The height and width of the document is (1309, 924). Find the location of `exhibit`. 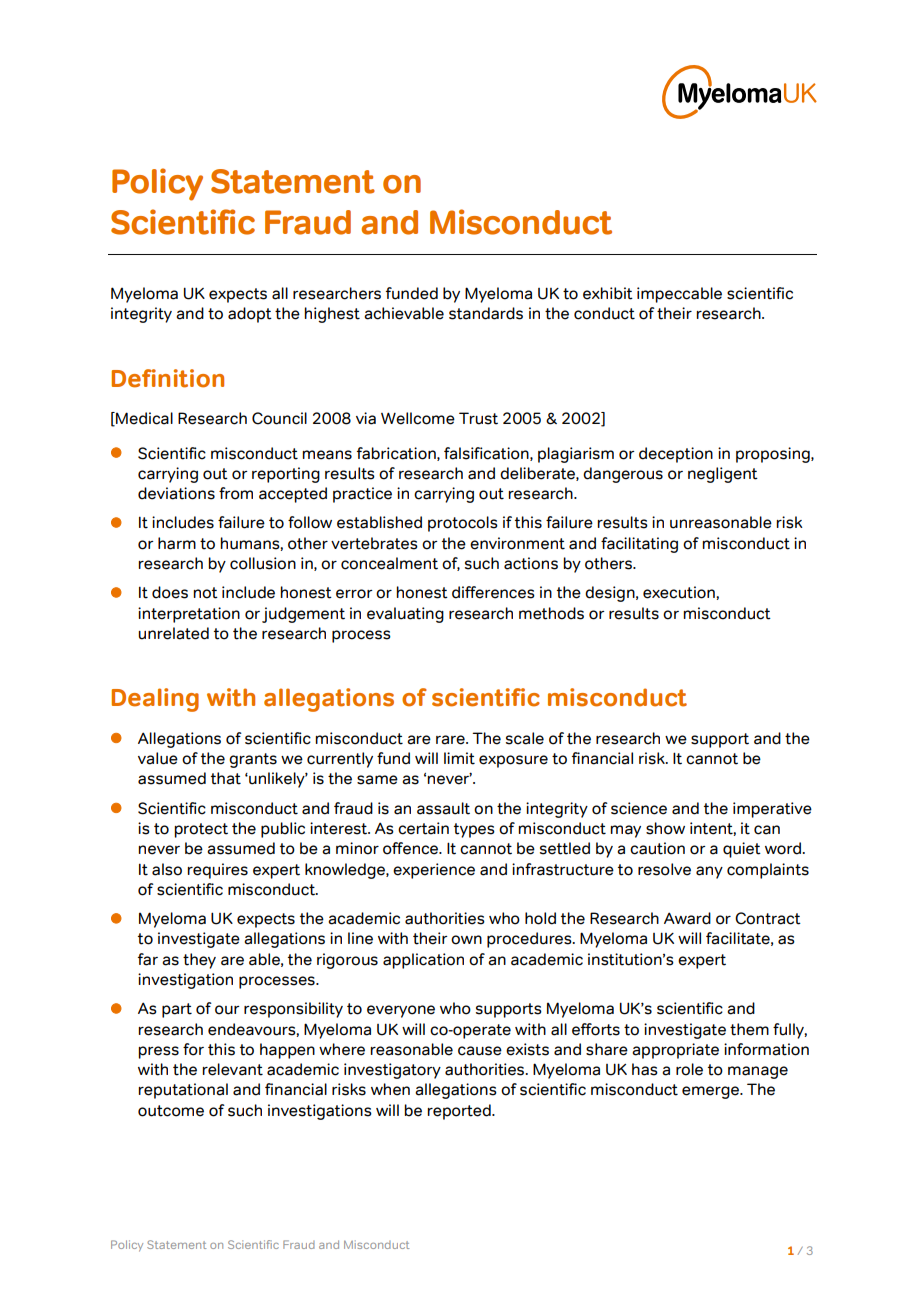

exhibit is located at coordinates (608, 293).
